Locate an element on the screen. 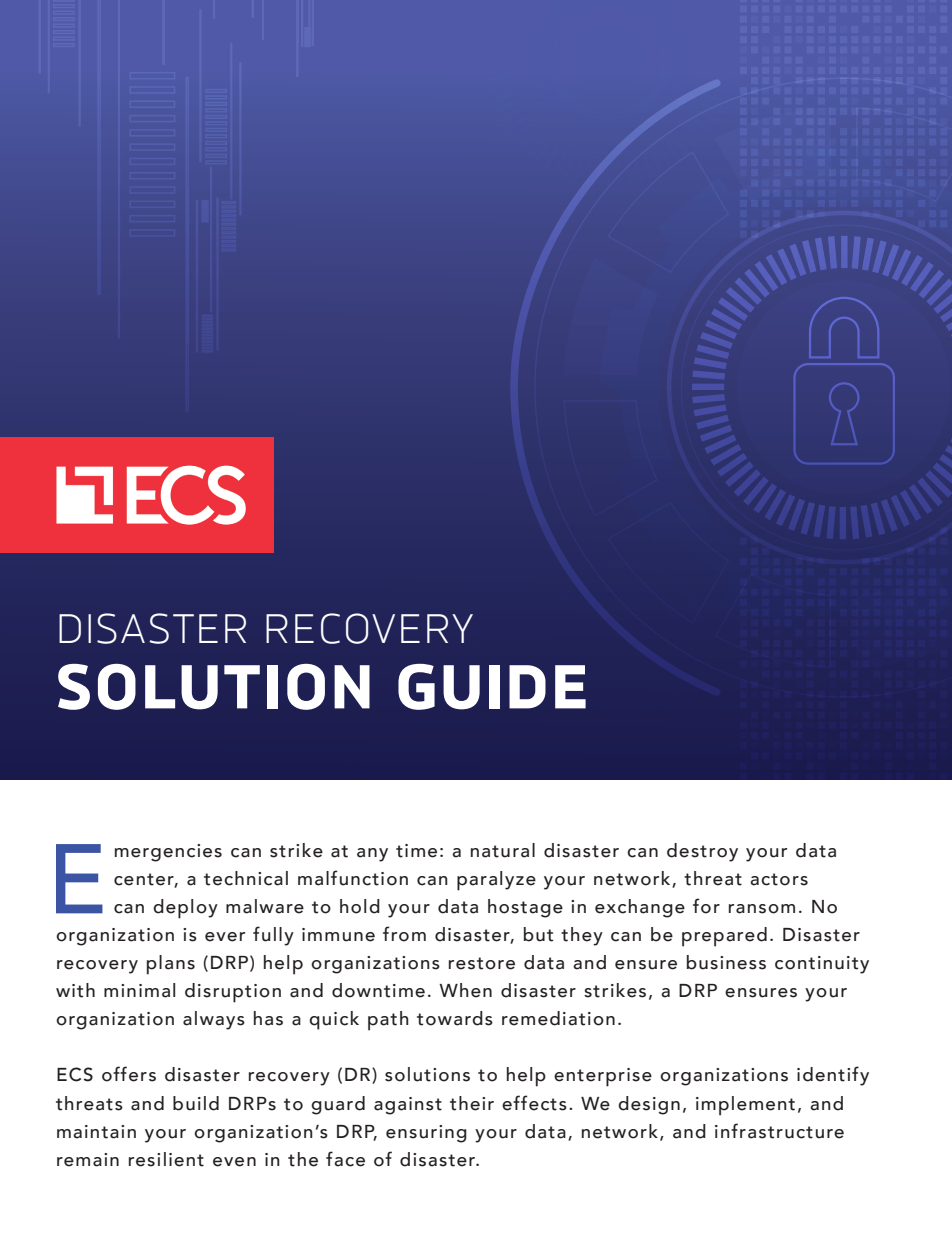 The width and height of the screenshot is (952, 1233). towards is located at coordinates (455, 1018).
